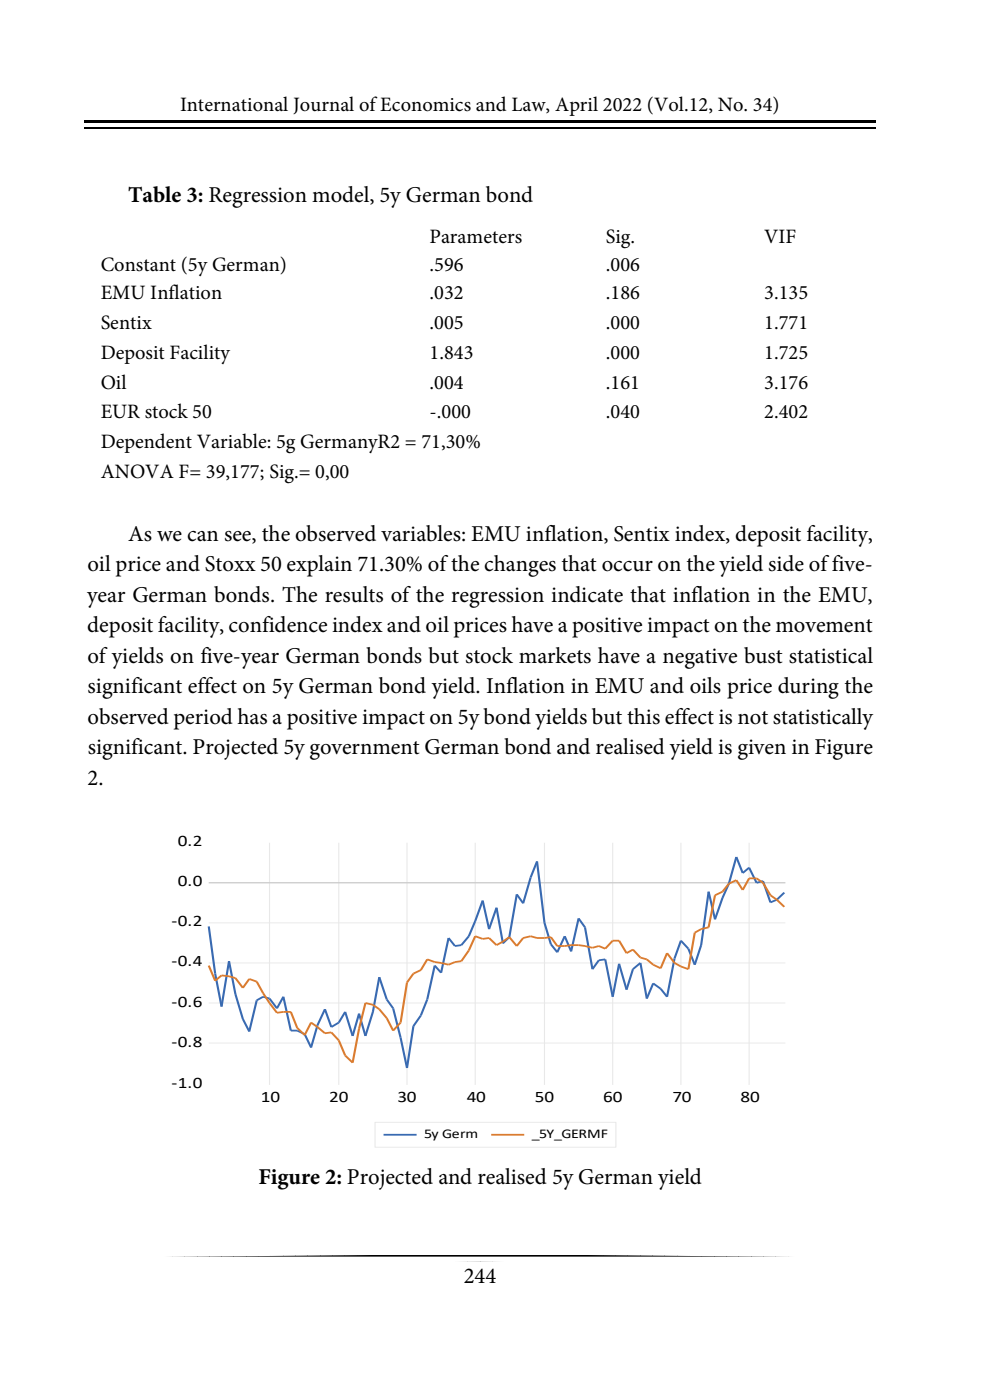  What do you see at coordinates (203, 719) in the image?
I see `period` at bounding box center [203, 719].
